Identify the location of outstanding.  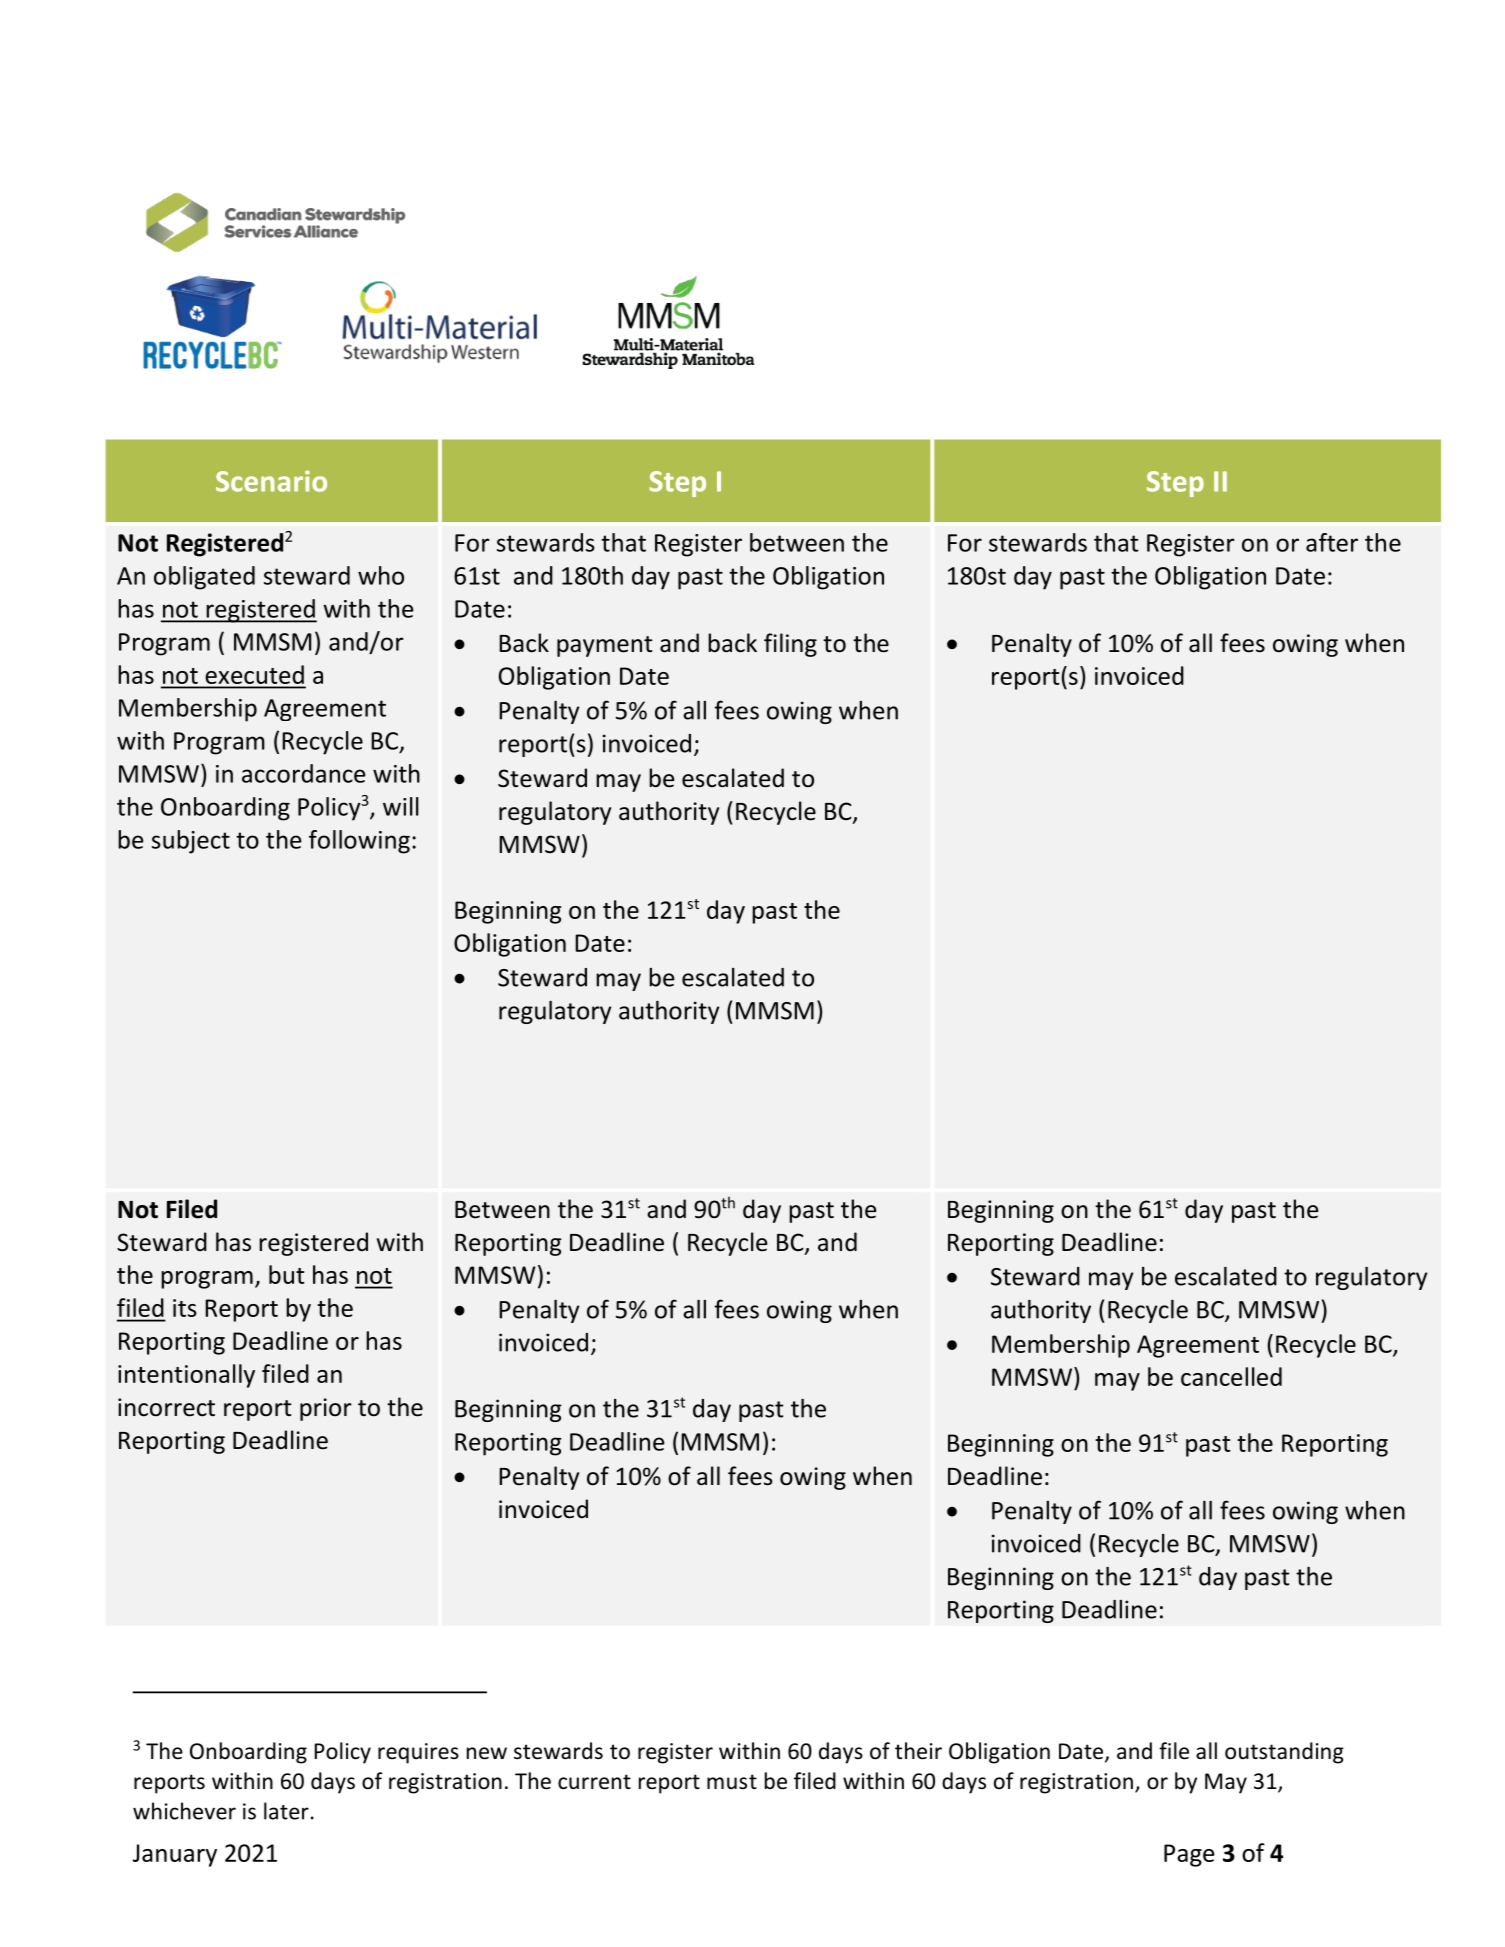
(1284, 1753).
